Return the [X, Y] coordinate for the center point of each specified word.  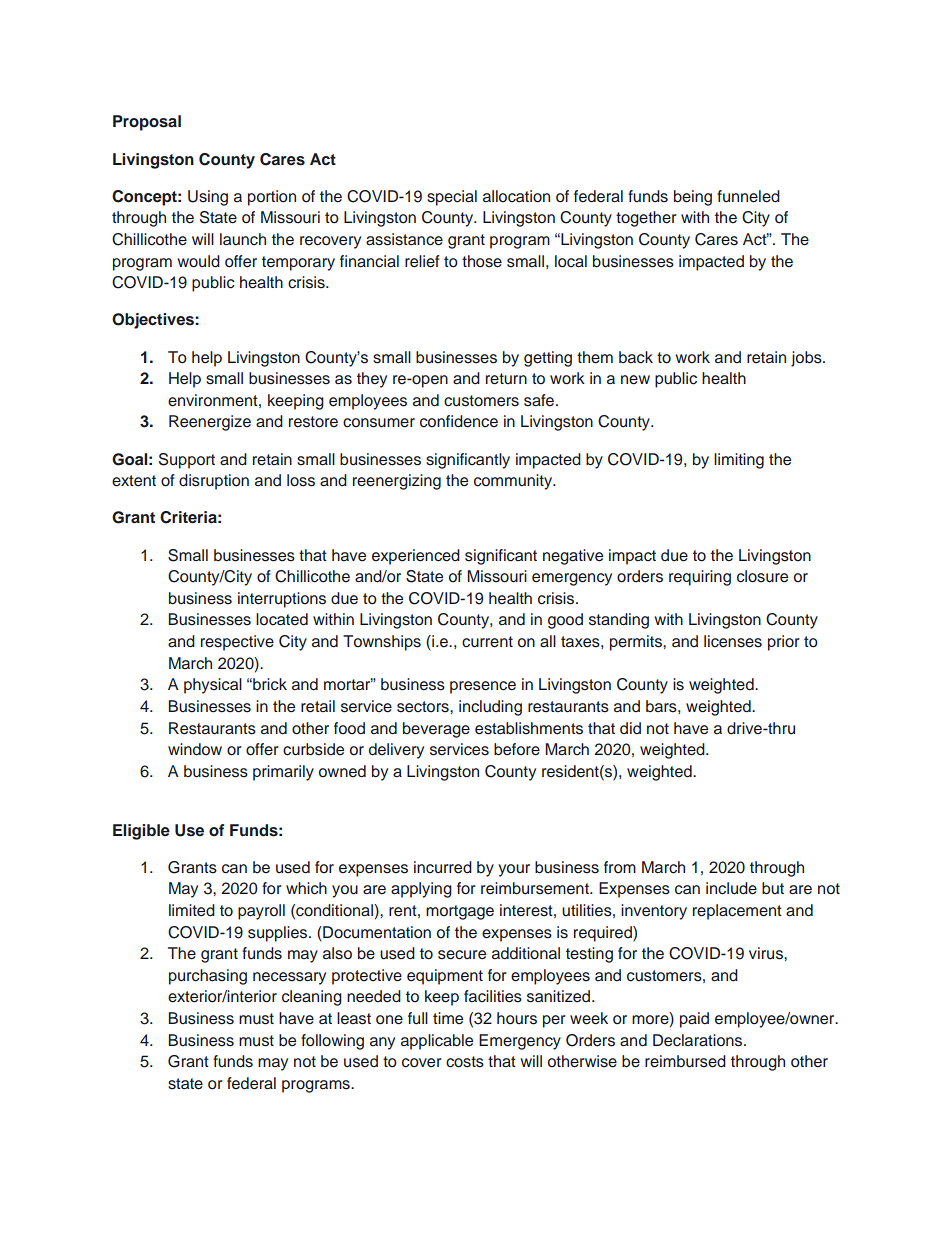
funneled [748, 196]
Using [208, 198]
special [452, 198]
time [448, 1018]
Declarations [699, 1040]
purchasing [208, 977]
